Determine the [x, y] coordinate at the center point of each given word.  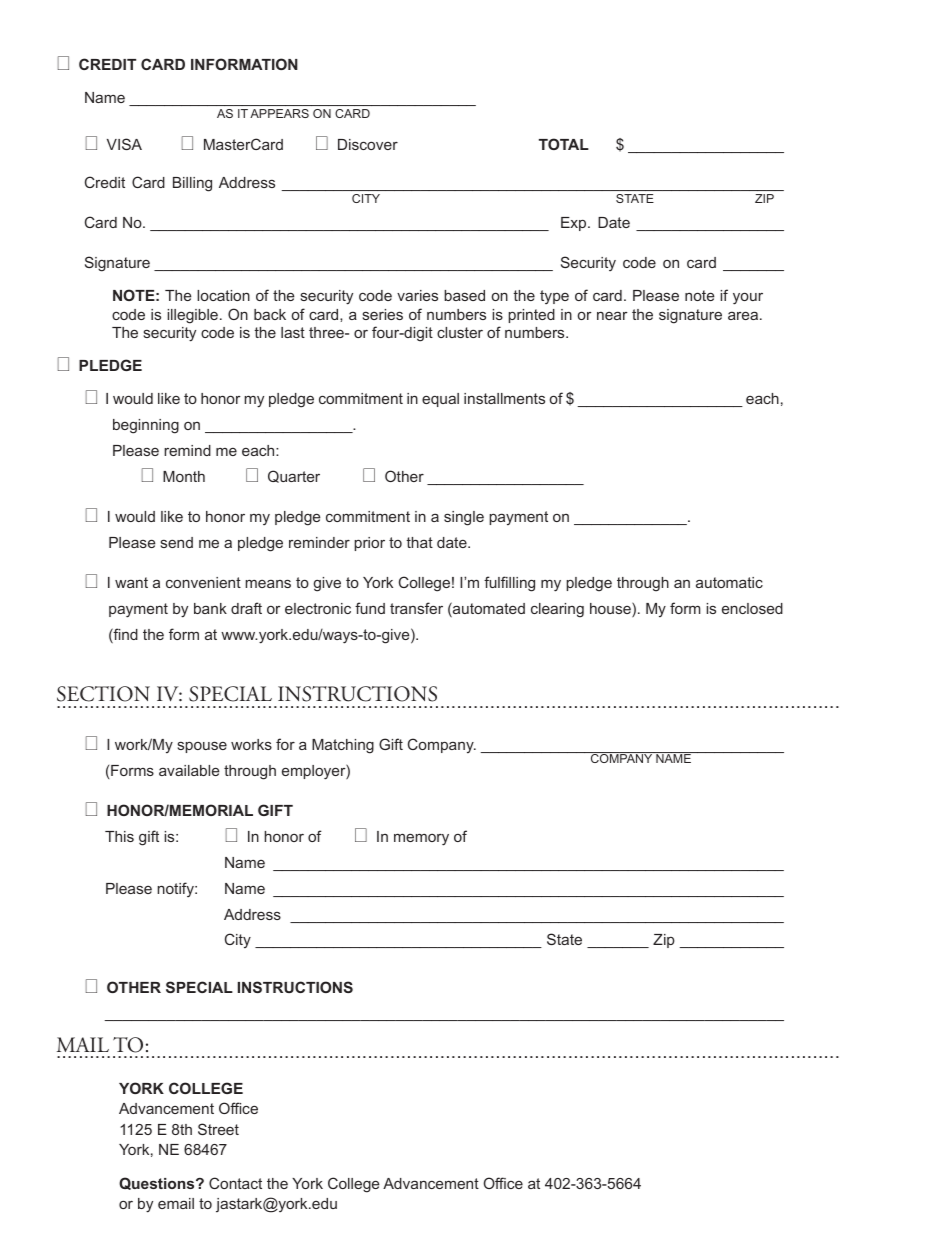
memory [421, 839]
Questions [158, 1183]
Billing [192, 184]
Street [218, 1129]
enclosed [752, 608]
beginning [146, 426]
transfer [416, 608]
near [612, 315]
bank [210, 608]
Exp [575, 224]
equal [440, 400]
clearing [557, 610]
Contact [235, 1183]
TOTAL [564, 144]
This [119, 836]
